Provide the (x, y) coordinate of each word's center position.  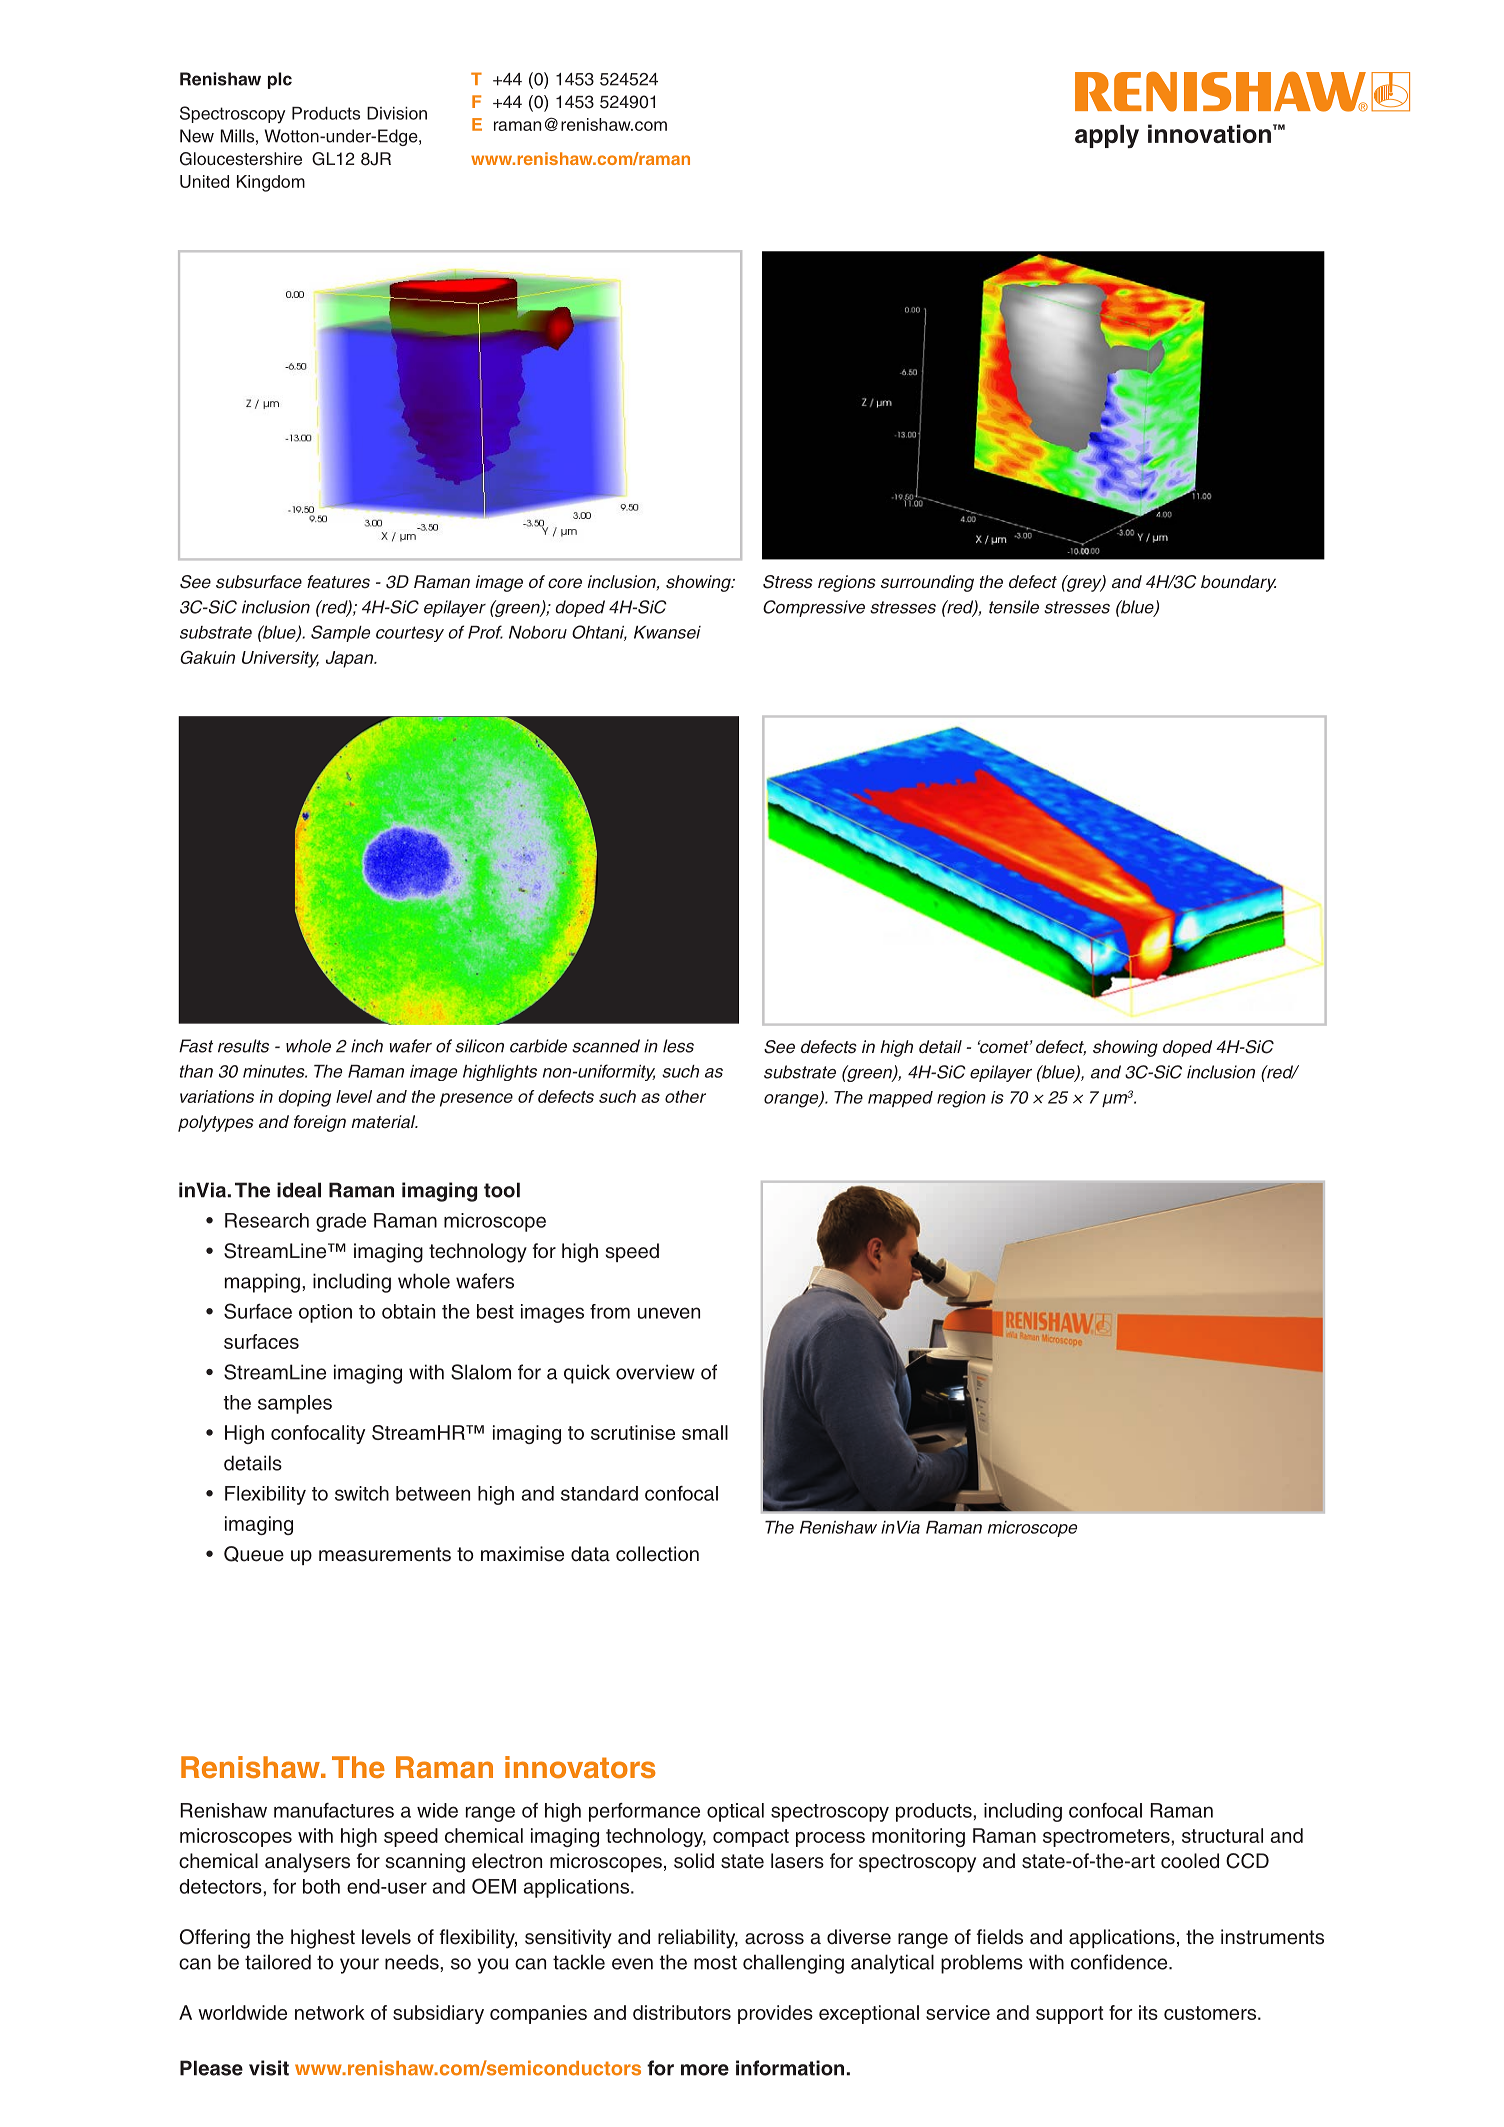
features (338, 582)
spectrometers (1107, 1838)
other (685, 1096)
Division (397, 113)
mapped (900, 1099)
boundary (1238, 583)
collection (657, 1554)
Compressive (814, 608)
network (330, 2012)
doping (304, 1098)
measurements (385, 1554)
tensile (1014, 607)
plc (280, 80)
